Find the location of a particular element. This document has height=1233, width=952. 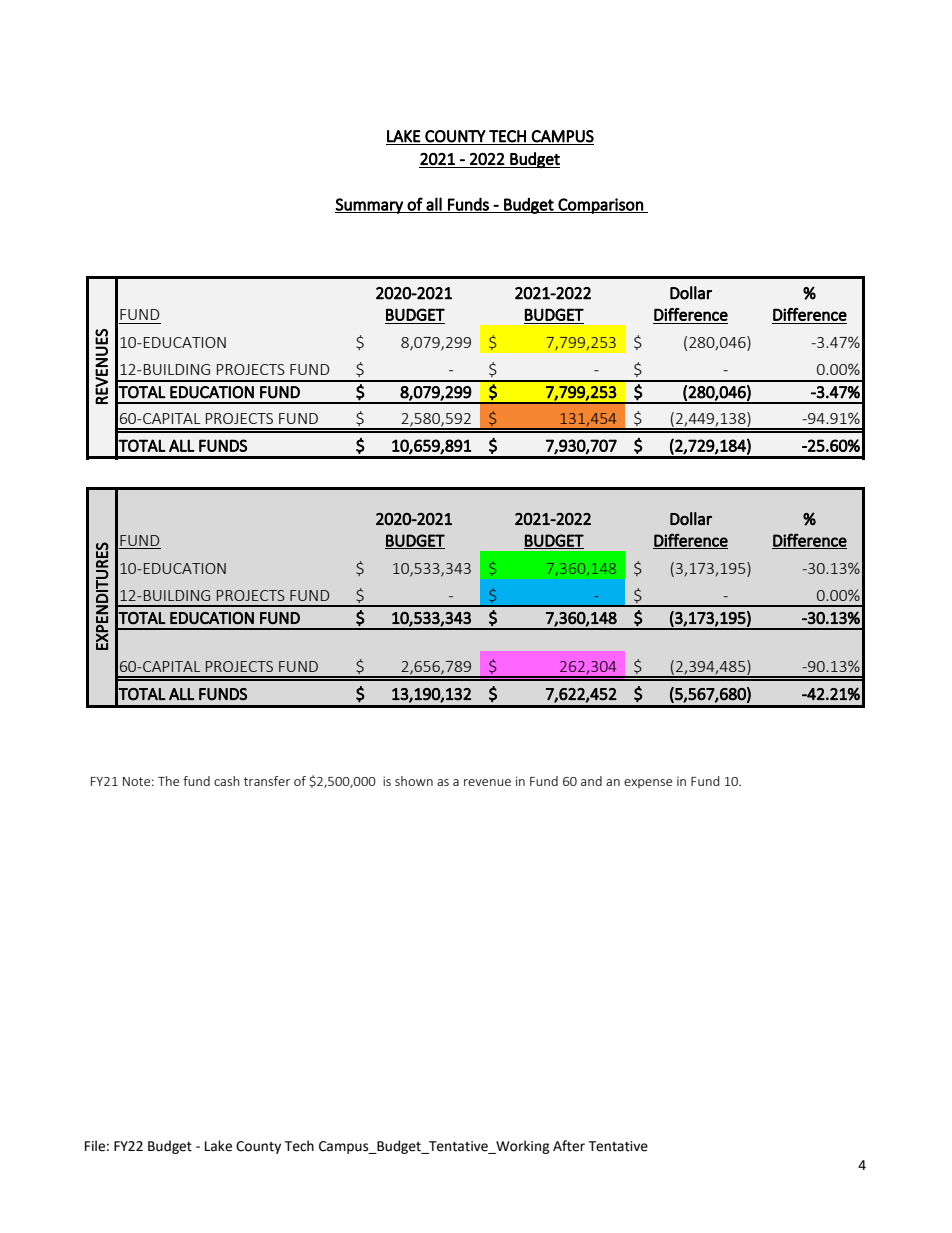

transfer is located at coordinates (267, 781).
